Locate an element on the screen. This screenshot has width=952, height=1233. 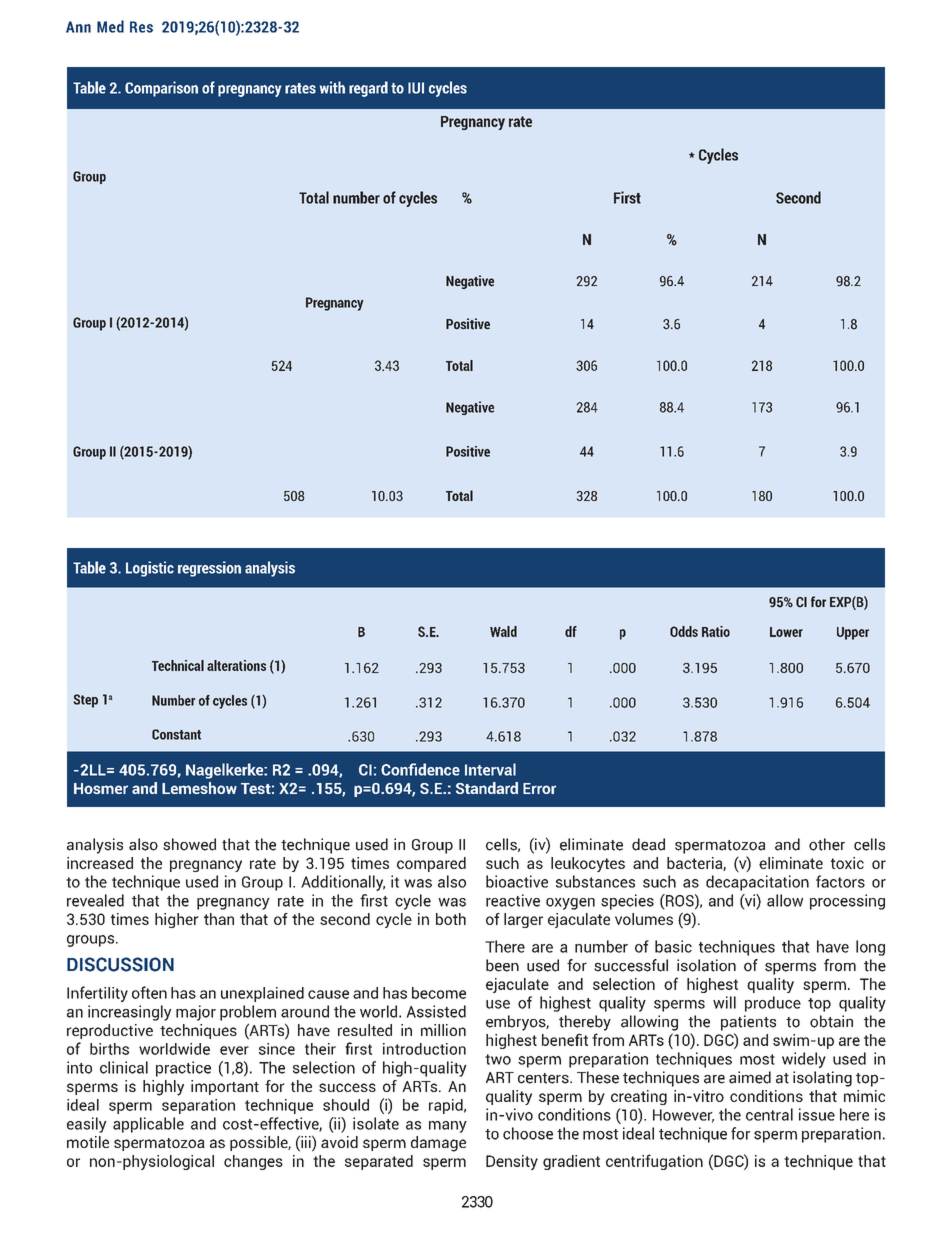
Odds is located at coordinates (684, 631).
